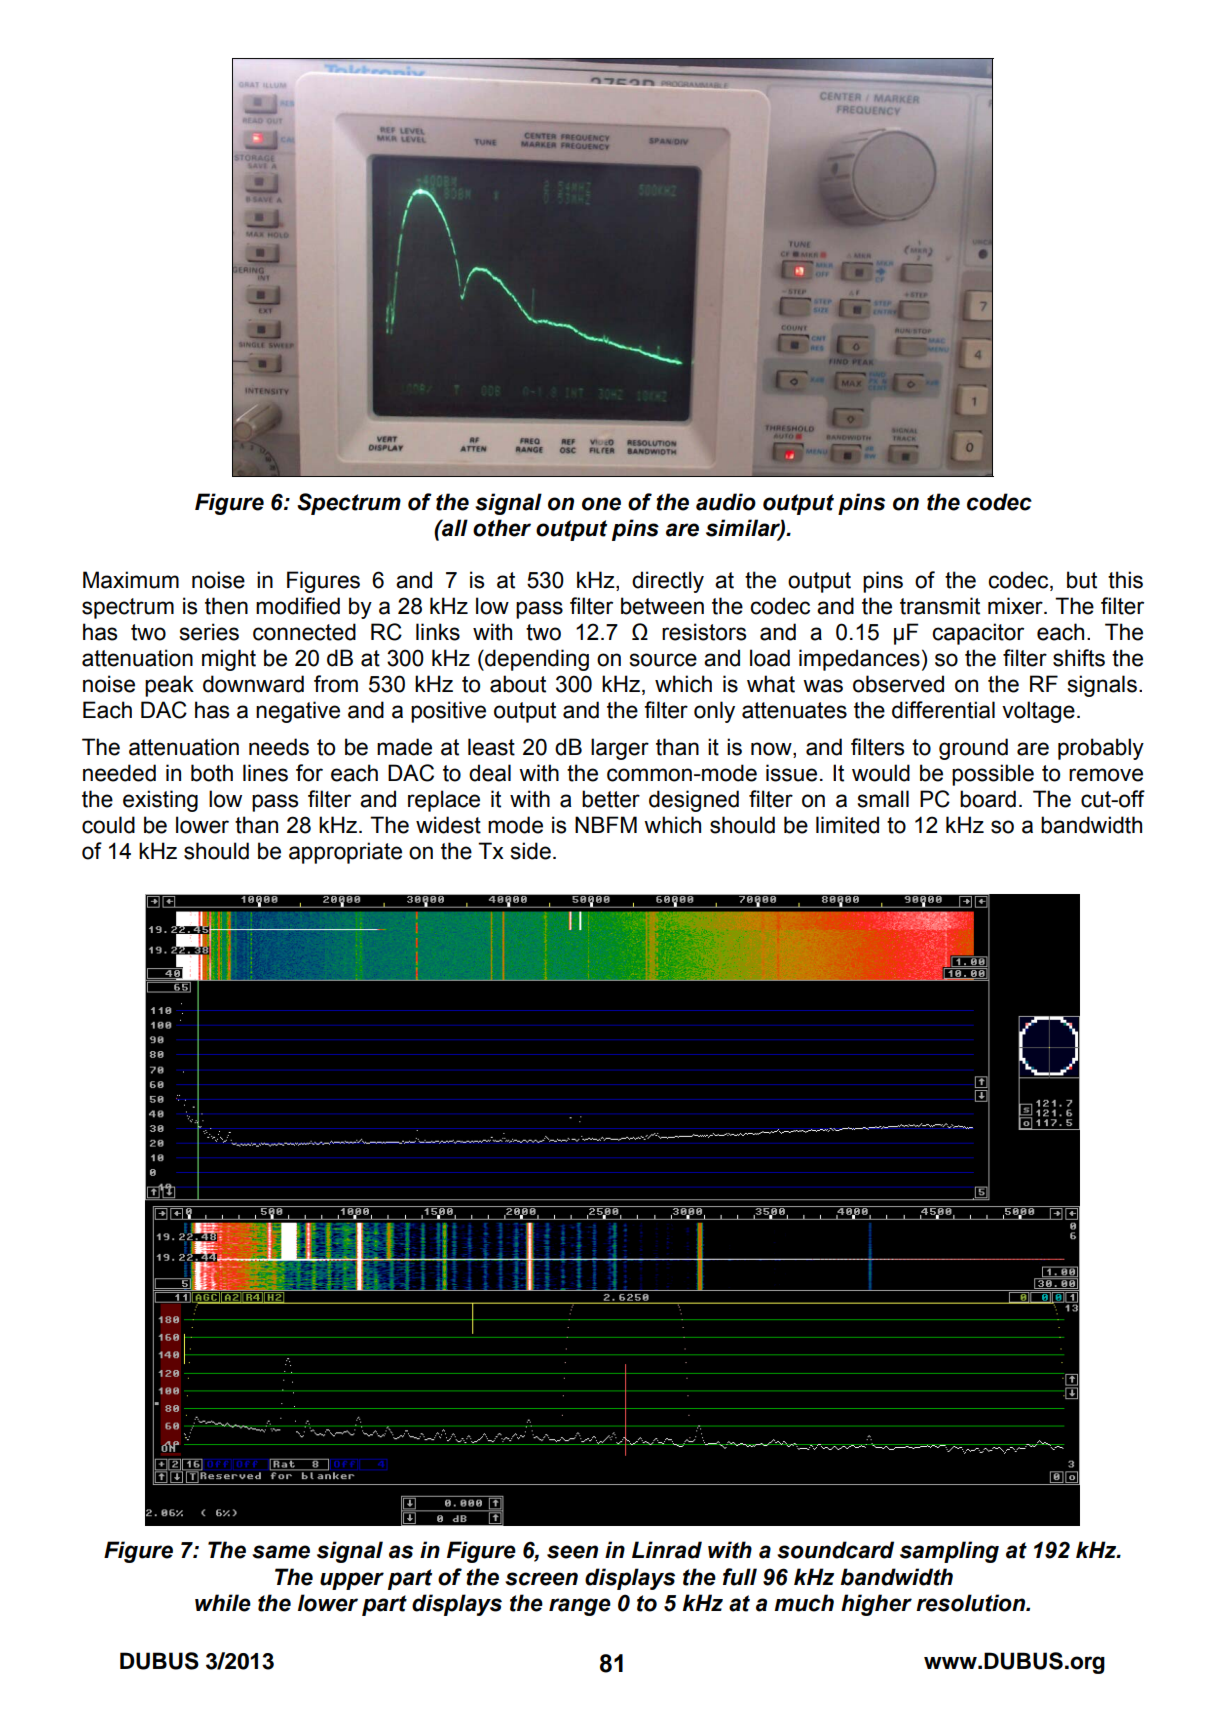 The image size is (1225, 1733). What do you see at coordinates (847, 825) in the screenshot?
I see `limited` at bounding box center [847, 825].
